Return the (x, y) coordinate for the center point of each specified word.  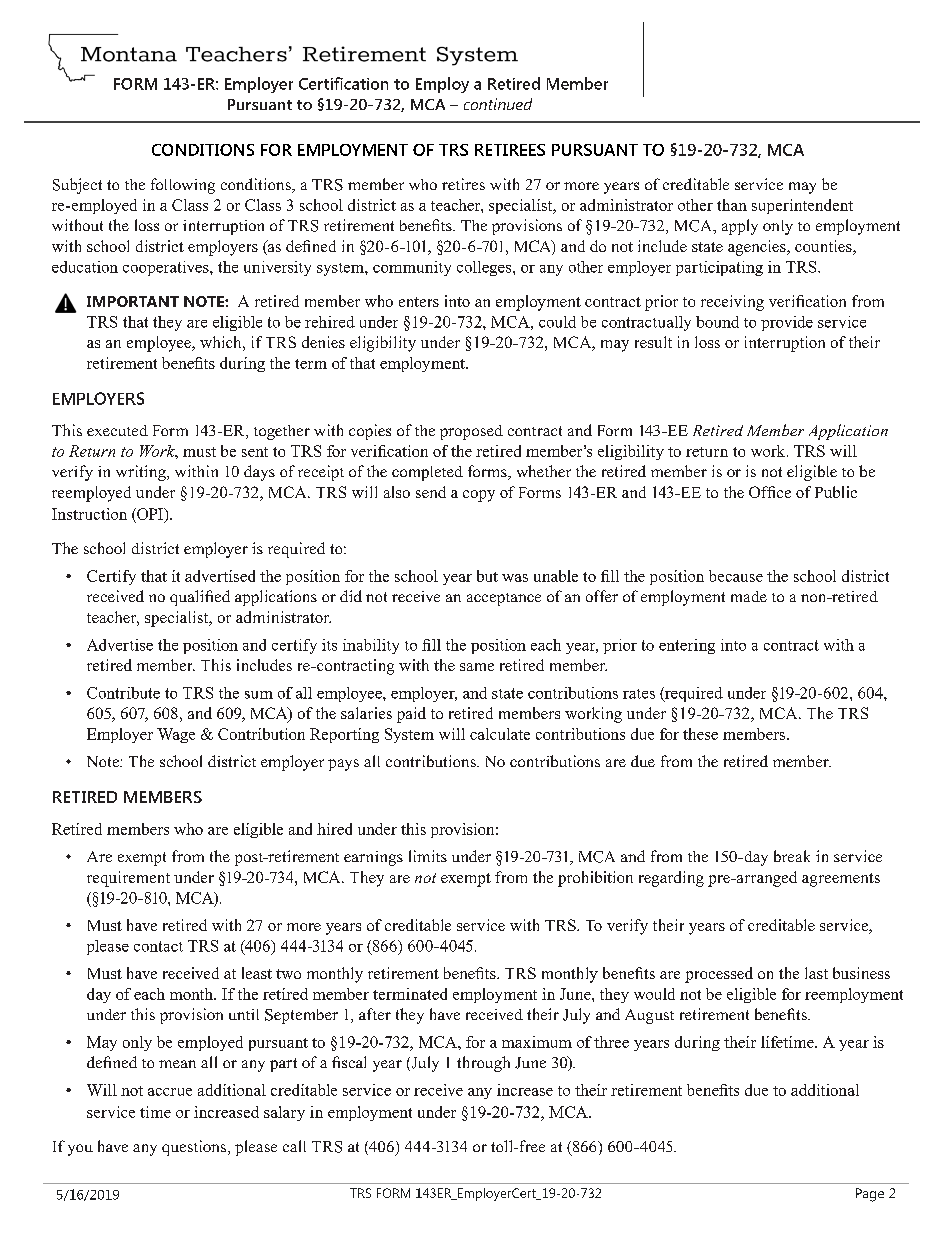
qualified (200, 598)
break (792, 856)
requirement (128, 879)
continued (498, 104)
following (183, 186)
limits (428, 856)
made (749, 596)
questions (195, 1148)
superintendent (802, 206)
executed (117, 430)
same (477, 667)
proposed (471, 432)
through (483, 1064)
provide (787, 323)
